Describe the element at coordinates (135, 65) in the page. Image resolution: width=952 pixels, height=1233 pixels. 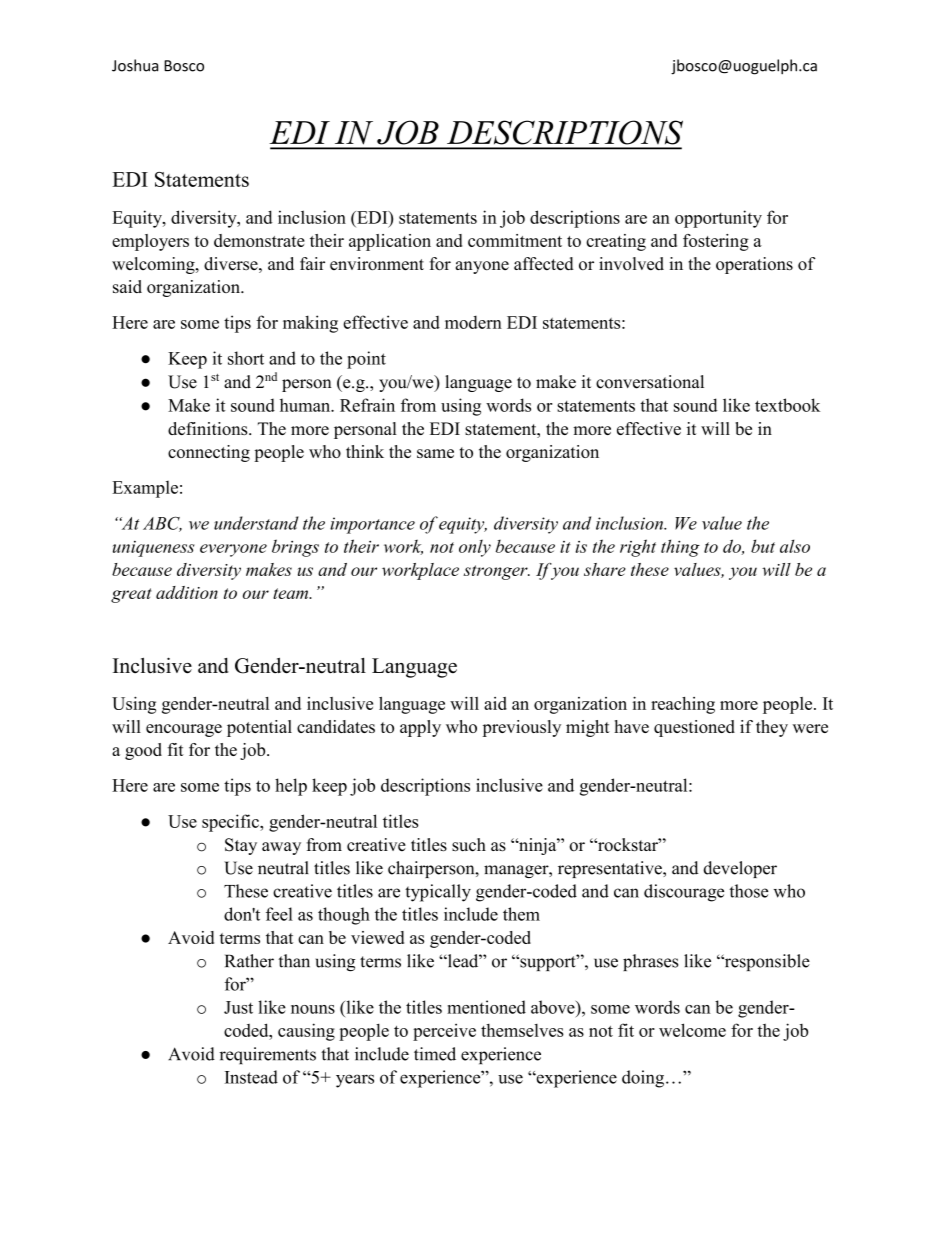
I see `Joshua` at that location.
